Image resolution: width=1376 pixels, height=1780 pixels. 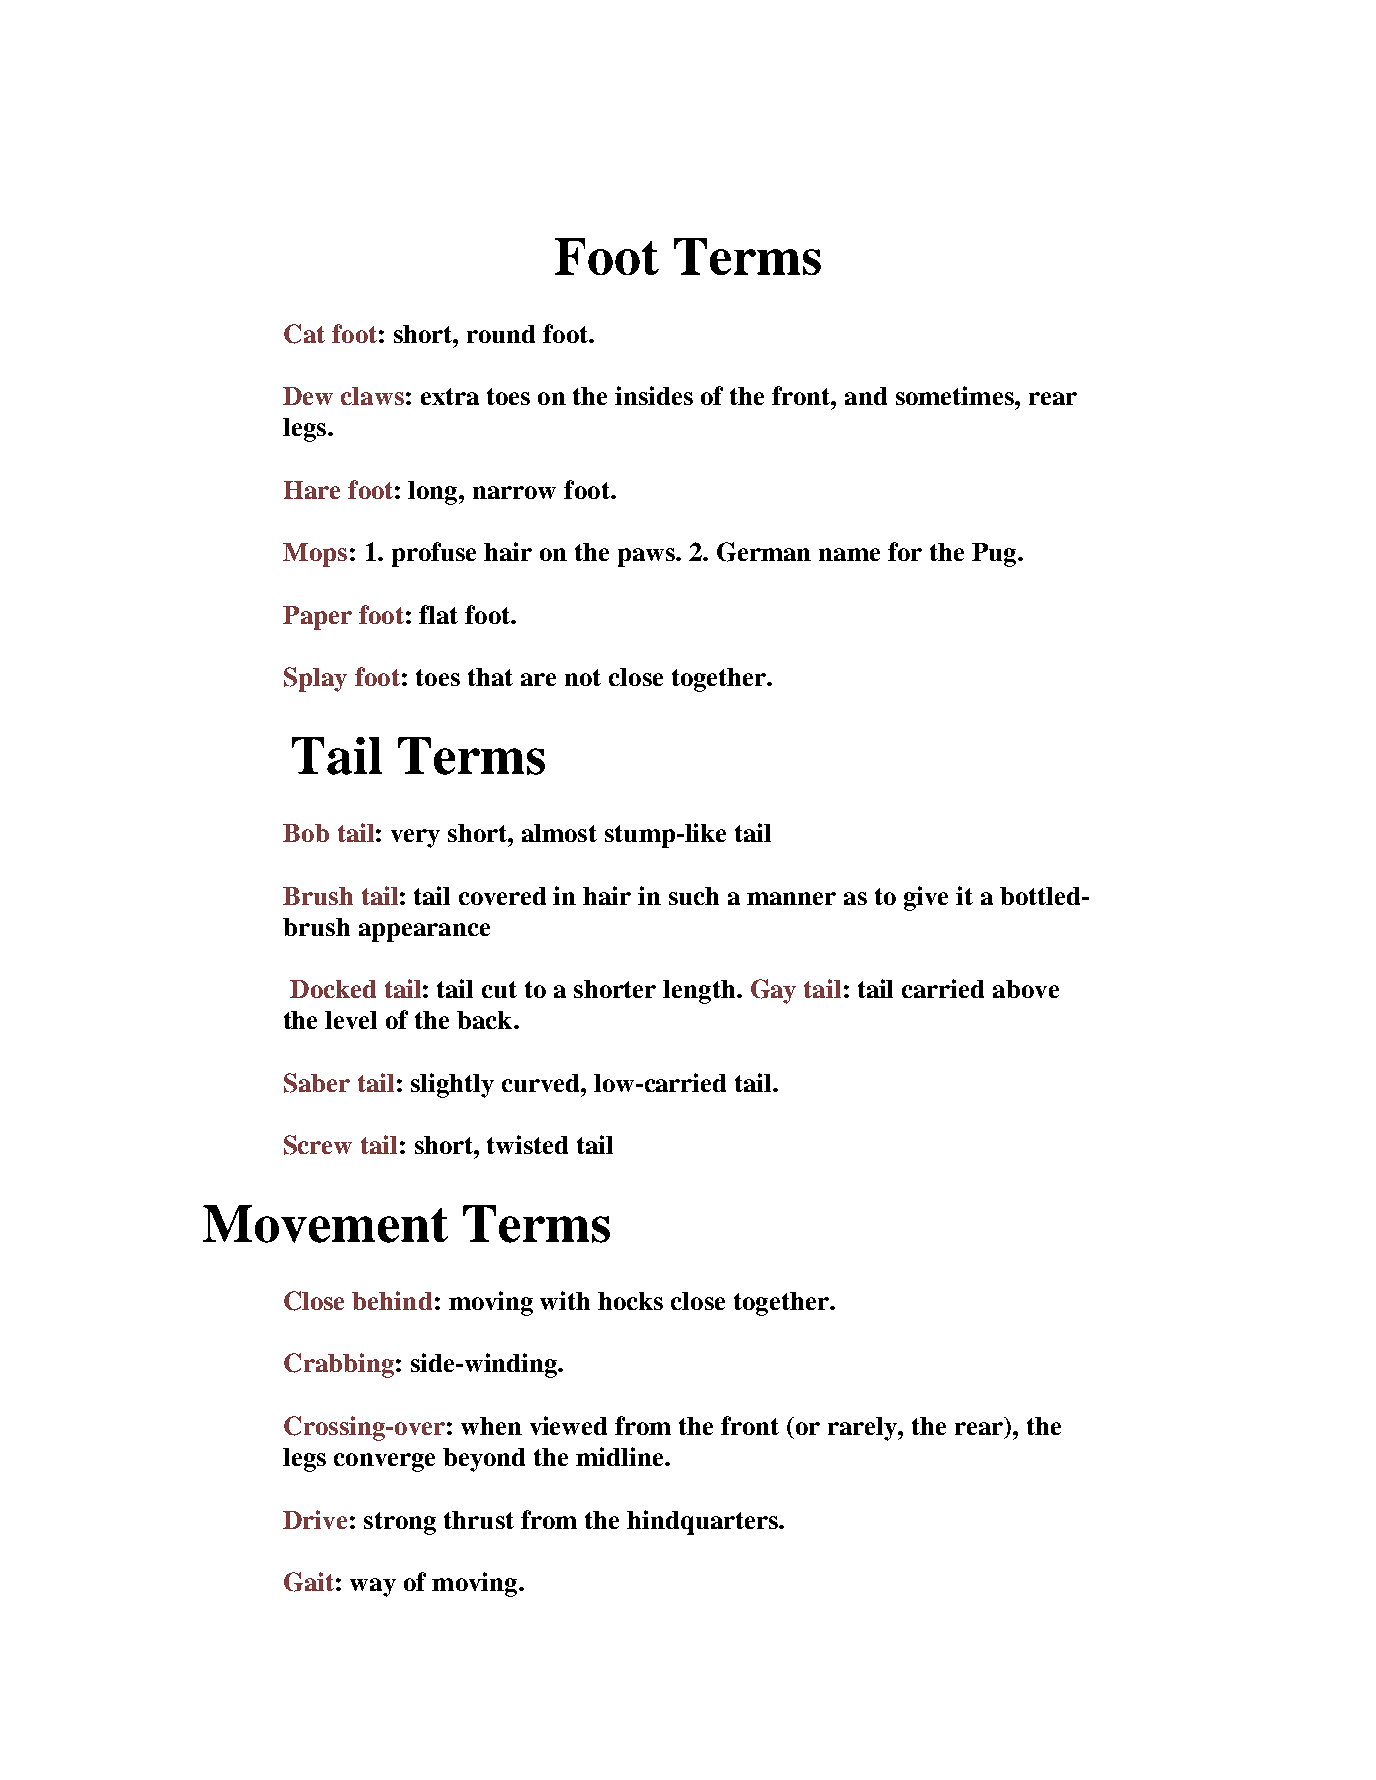 What do you see at coordinates (501, 334) in the screenshot?
I see `round` at bounding box center [501, 334].
